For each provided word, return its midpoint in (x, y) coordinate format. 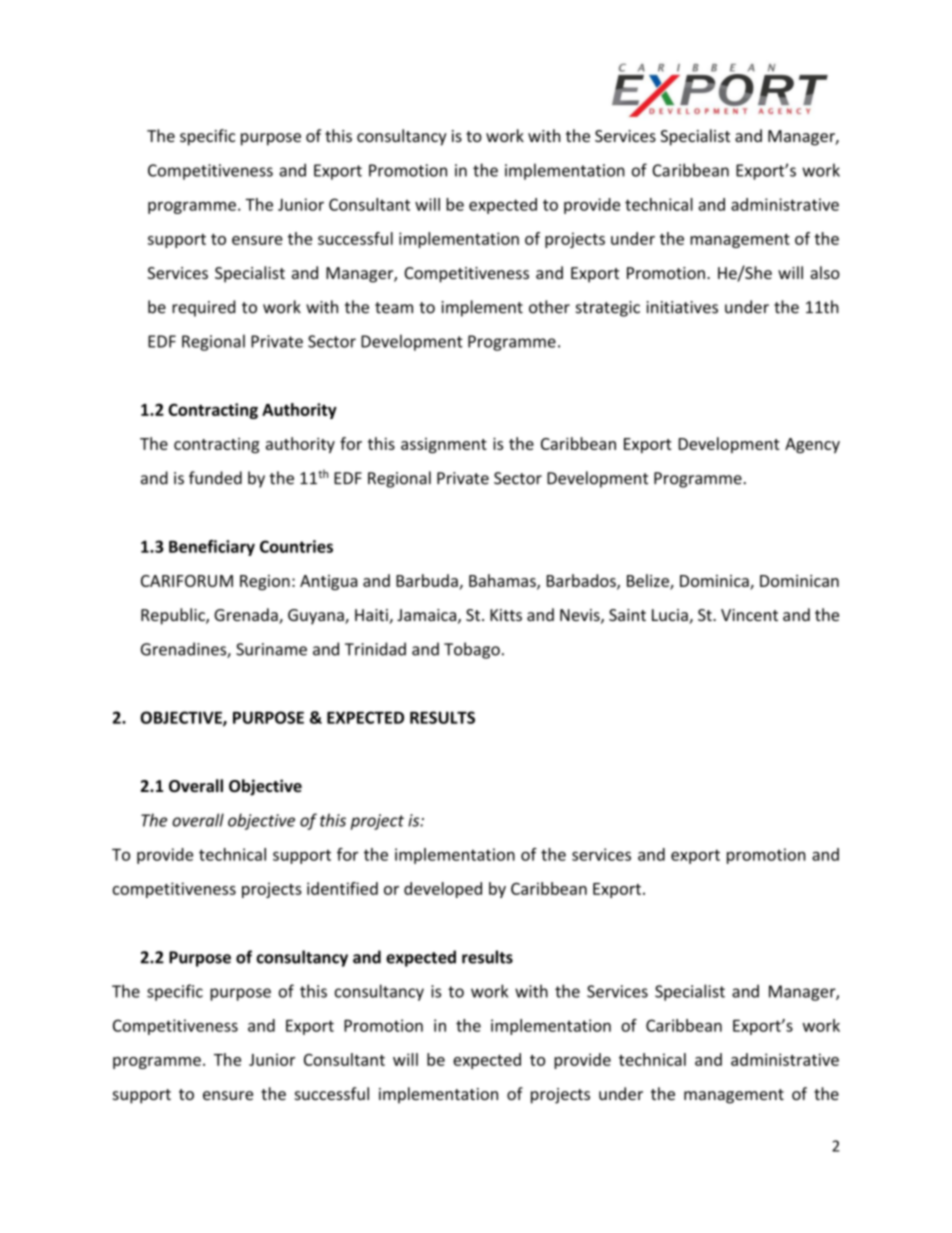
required (203, 308)
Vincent (749, 615)
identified (342, 888)
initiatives (682, 307)
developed (443, 890)
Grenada (247, 616)
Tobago (472, 650)
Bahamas (503, 581)
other (549, 307)
